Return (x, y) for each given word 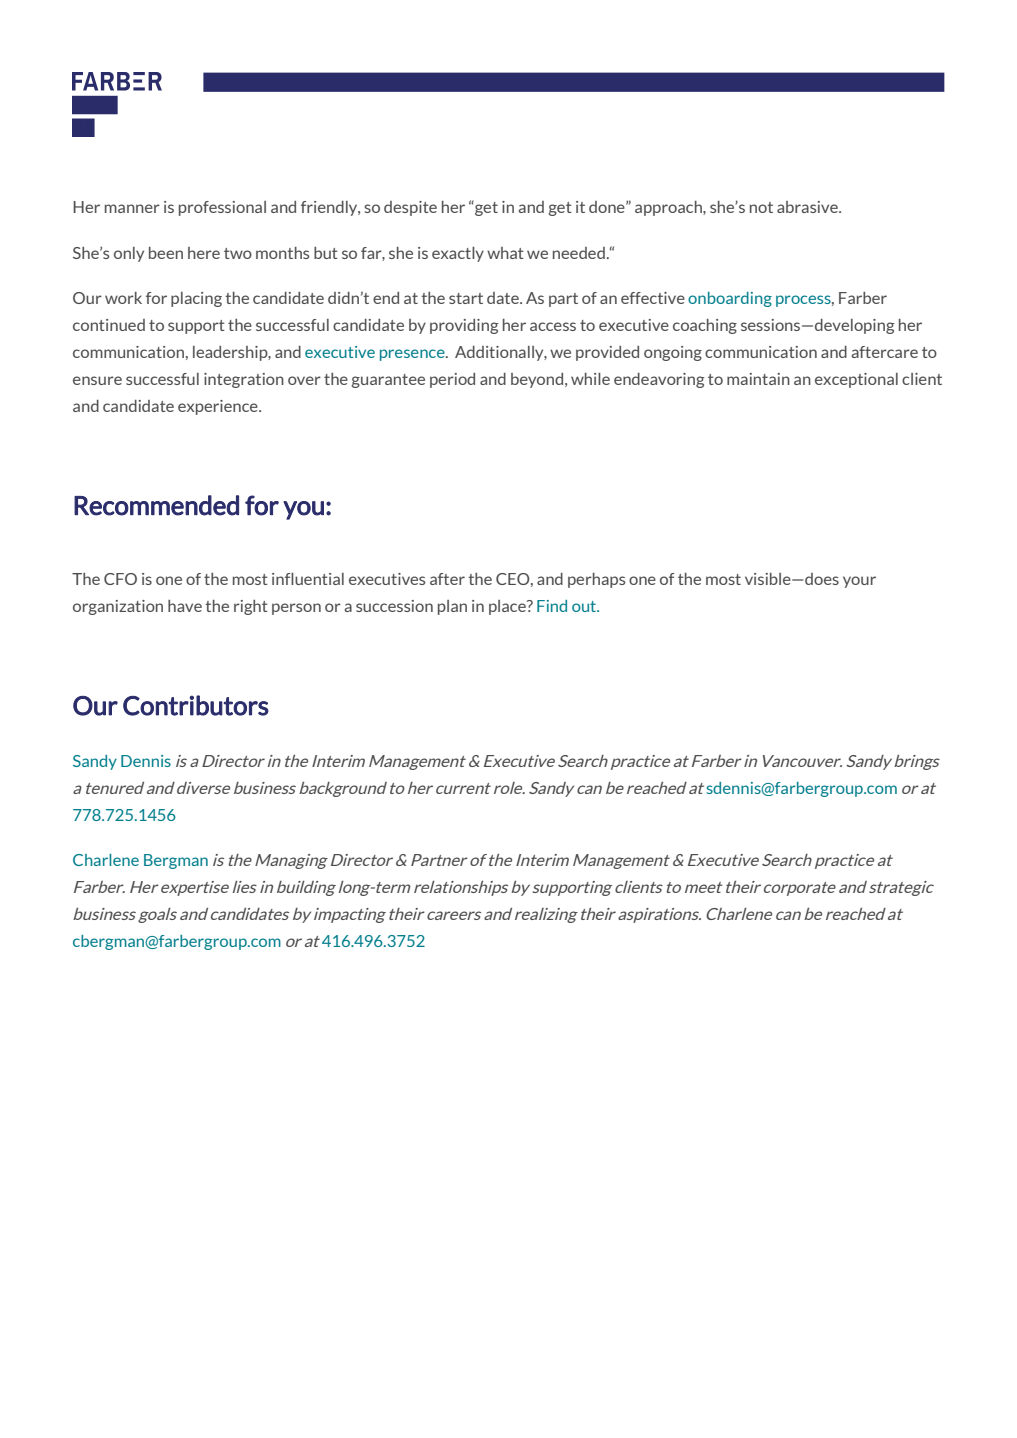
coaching (705, 326)
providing (464, 326)
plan (452, 607)
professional (222, 208)
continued (109, 325)
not (761, 207)
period (452, 380)
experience (219, 407)
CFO (120, 579)
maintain (758, 379)
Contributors (196, 705)
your (859, 582)
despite (410, 208)
